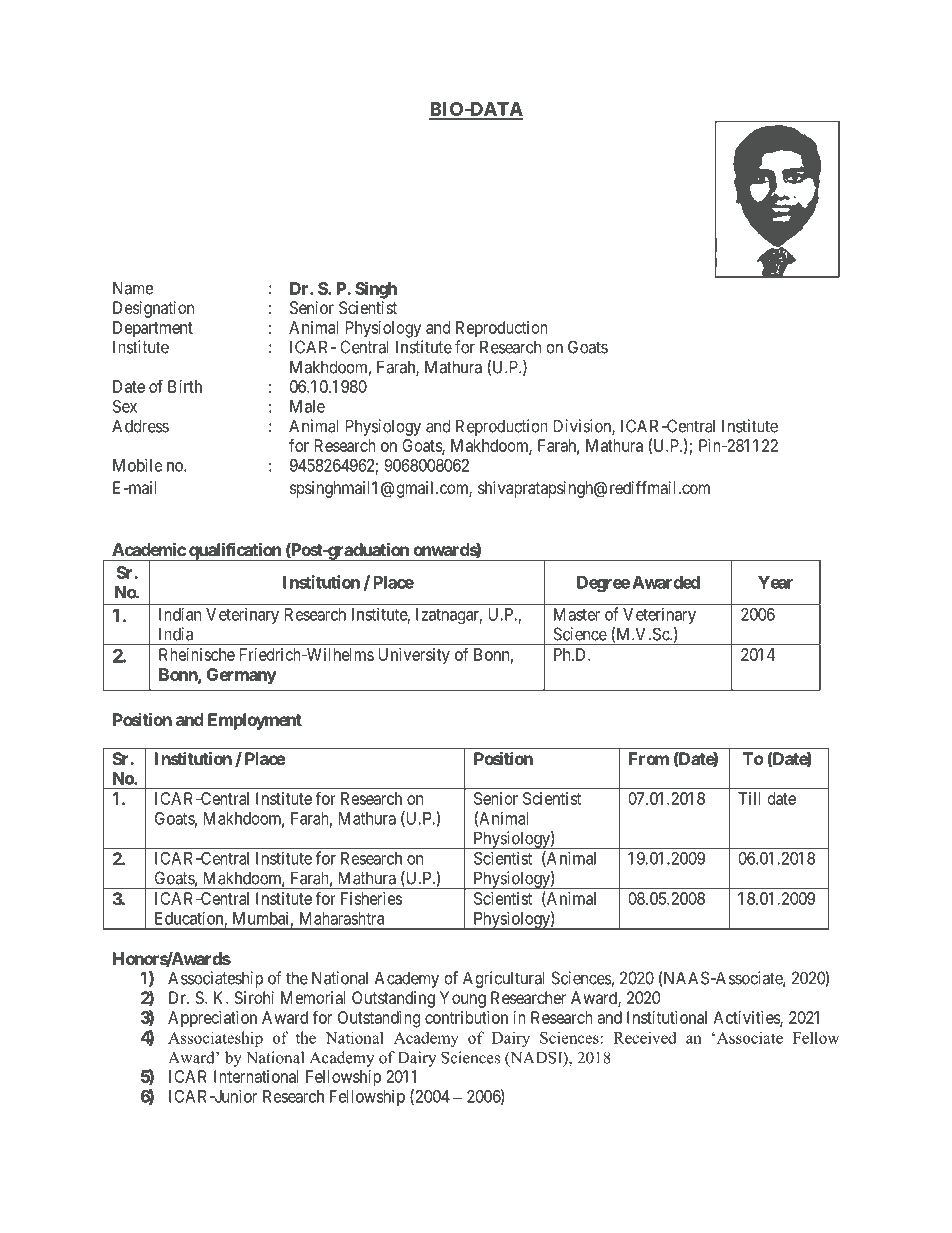 The image size is (952, 1233). What do you see at coordinates (577, 614) in the document?
I see `Master` at bounding box center [577, 614].
